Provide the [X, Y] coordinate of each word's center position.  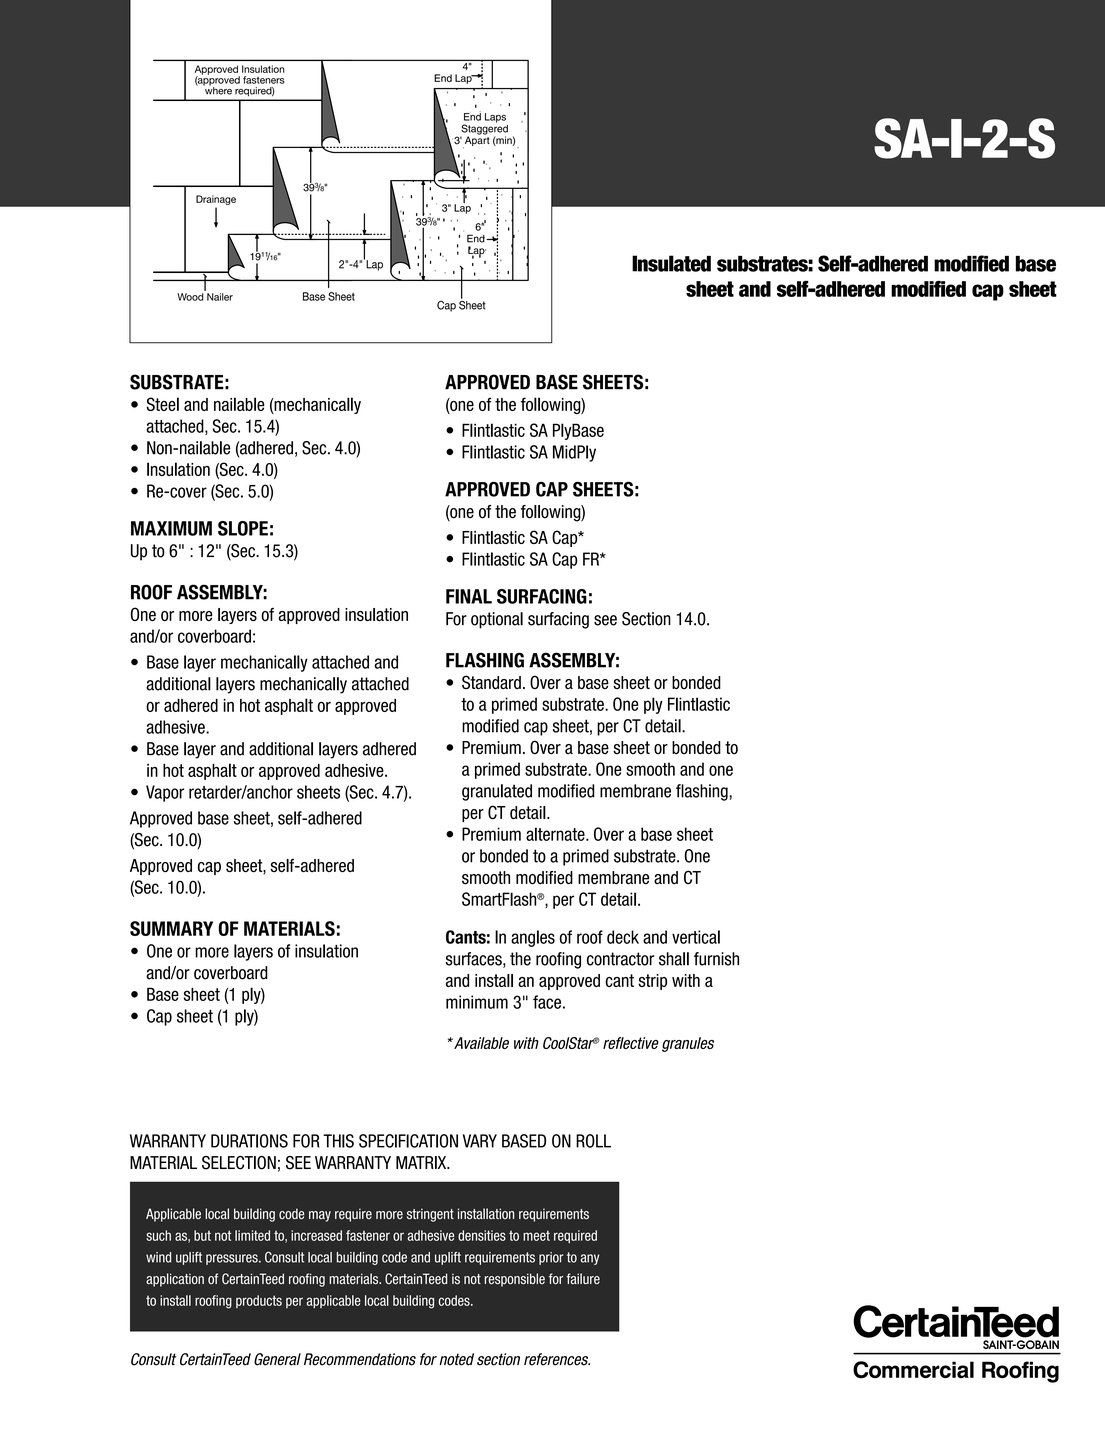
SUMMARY [171, 928]
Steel [162, 404]
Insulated [671, 263]
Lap [373, 264]
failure [583, 1279]
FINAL [469, 596]
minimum [477, 1002]
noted [456, 1359]
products [259, 1301]
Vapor [165, 793]
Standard [491, 682]
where [217, 90]
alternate [556, 834]
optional [497, 620]
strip [652, 982]
